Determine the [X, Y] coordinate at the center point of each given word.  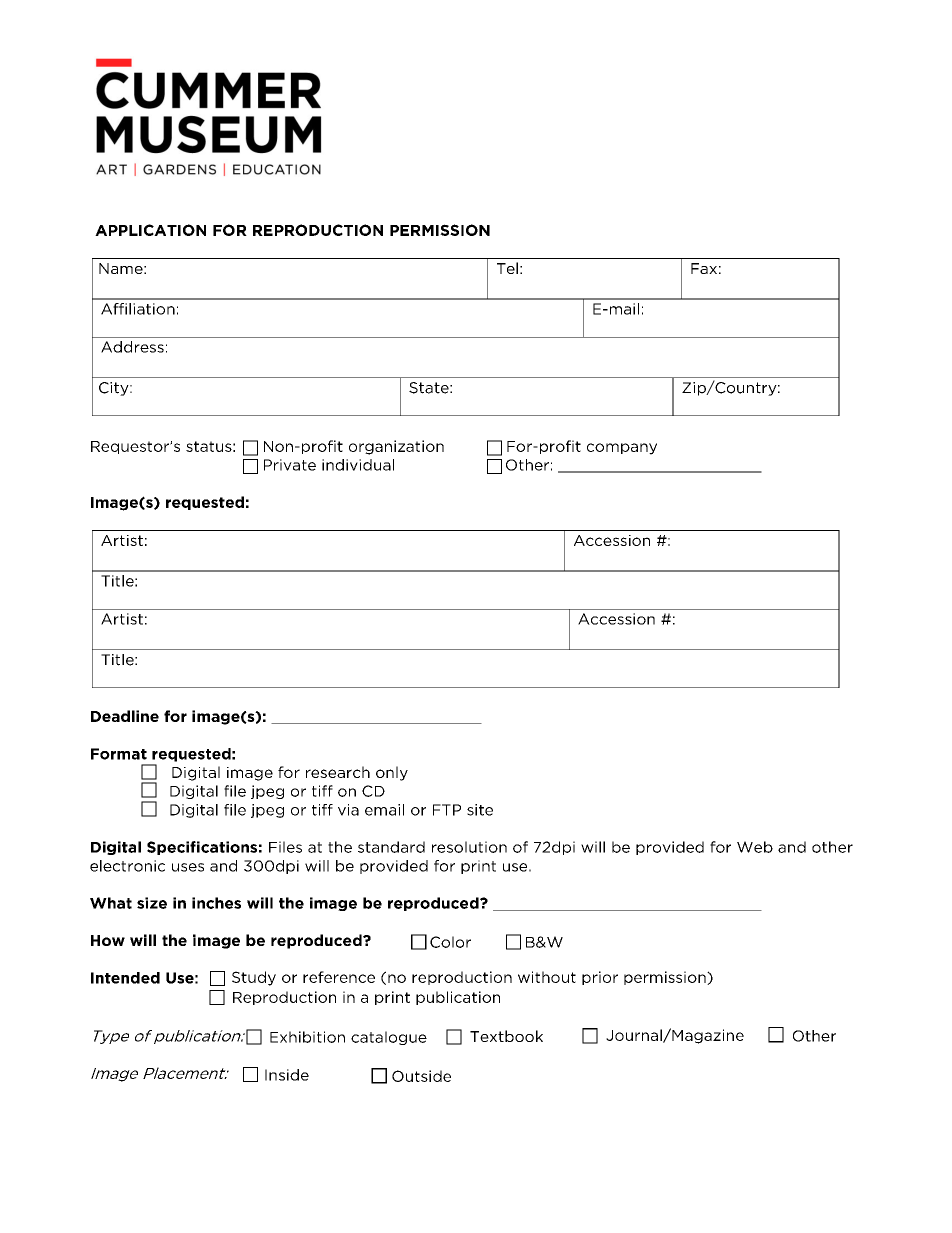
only [392, 773]
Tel [507, 268]
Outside [421, 1076]
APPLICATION [150, 230]
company [622, 449]
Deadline [125, 716]
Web [755, 847]
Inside [287, 1075]
